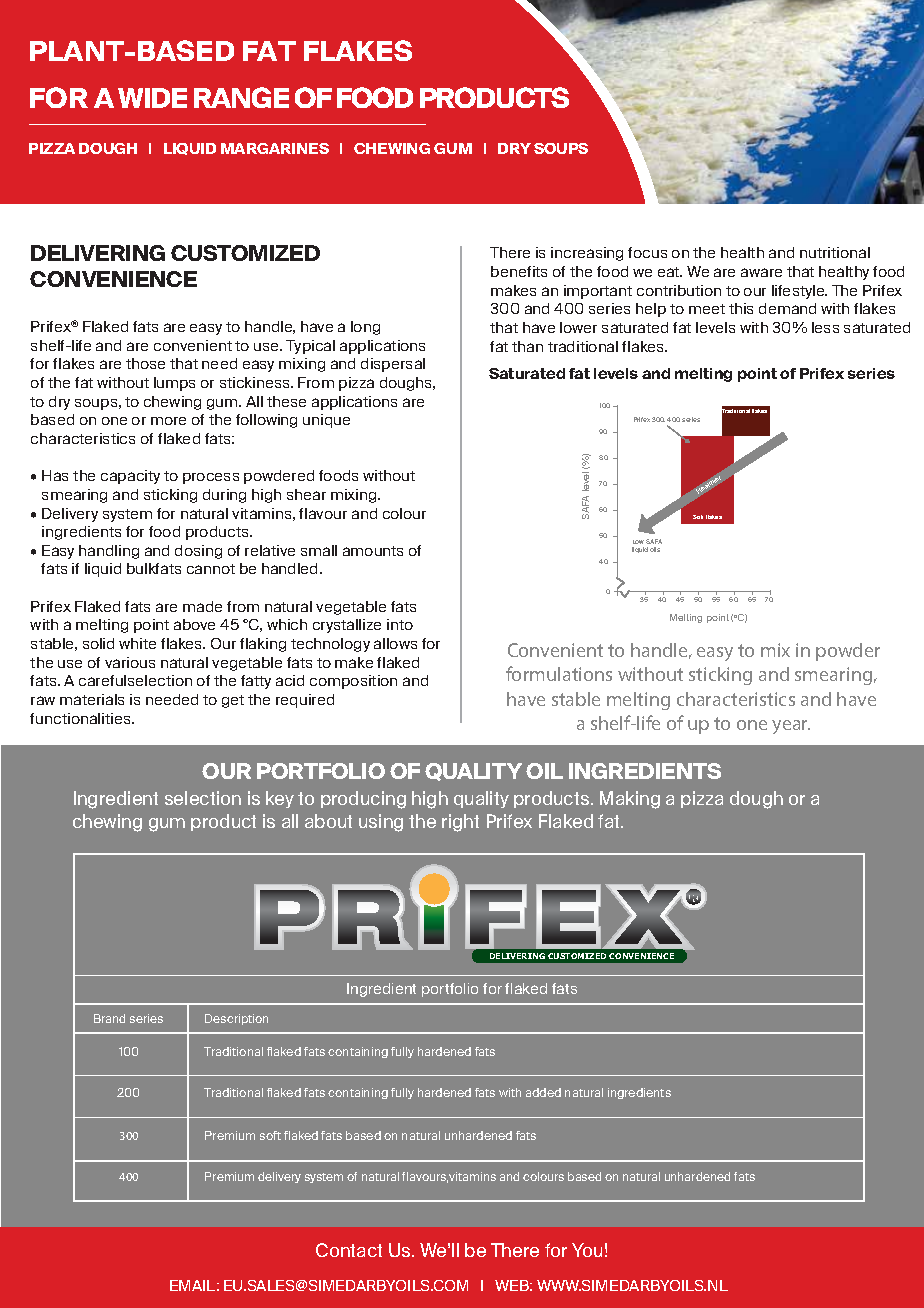 Image resolution: width=924 pixels, height=1308 pixels. I want to click on WIDE, so click(152, 98).
